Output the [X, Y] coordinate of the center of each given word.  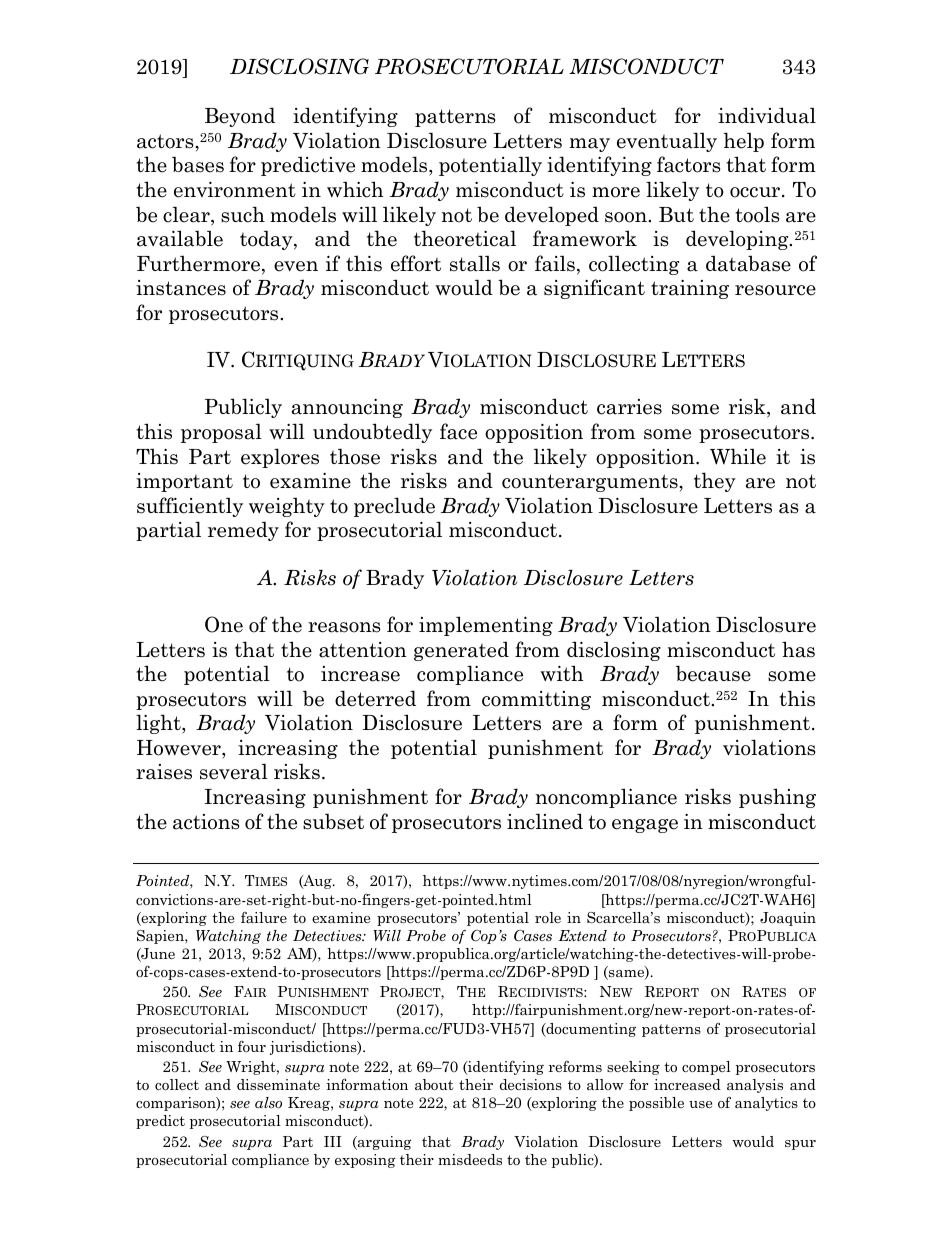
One [224, 624]
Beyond [240, 117]
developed [552, 216]
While [738, 456]
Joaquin [788, 919]
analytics [766, 1104]
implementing [486, 626]
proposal [221, 433]
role [548, 917]
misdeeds [470, 1159]
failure [264, 917]
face [458, 431]
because [713, 673]
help [743, 142]
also [268, 1102]
